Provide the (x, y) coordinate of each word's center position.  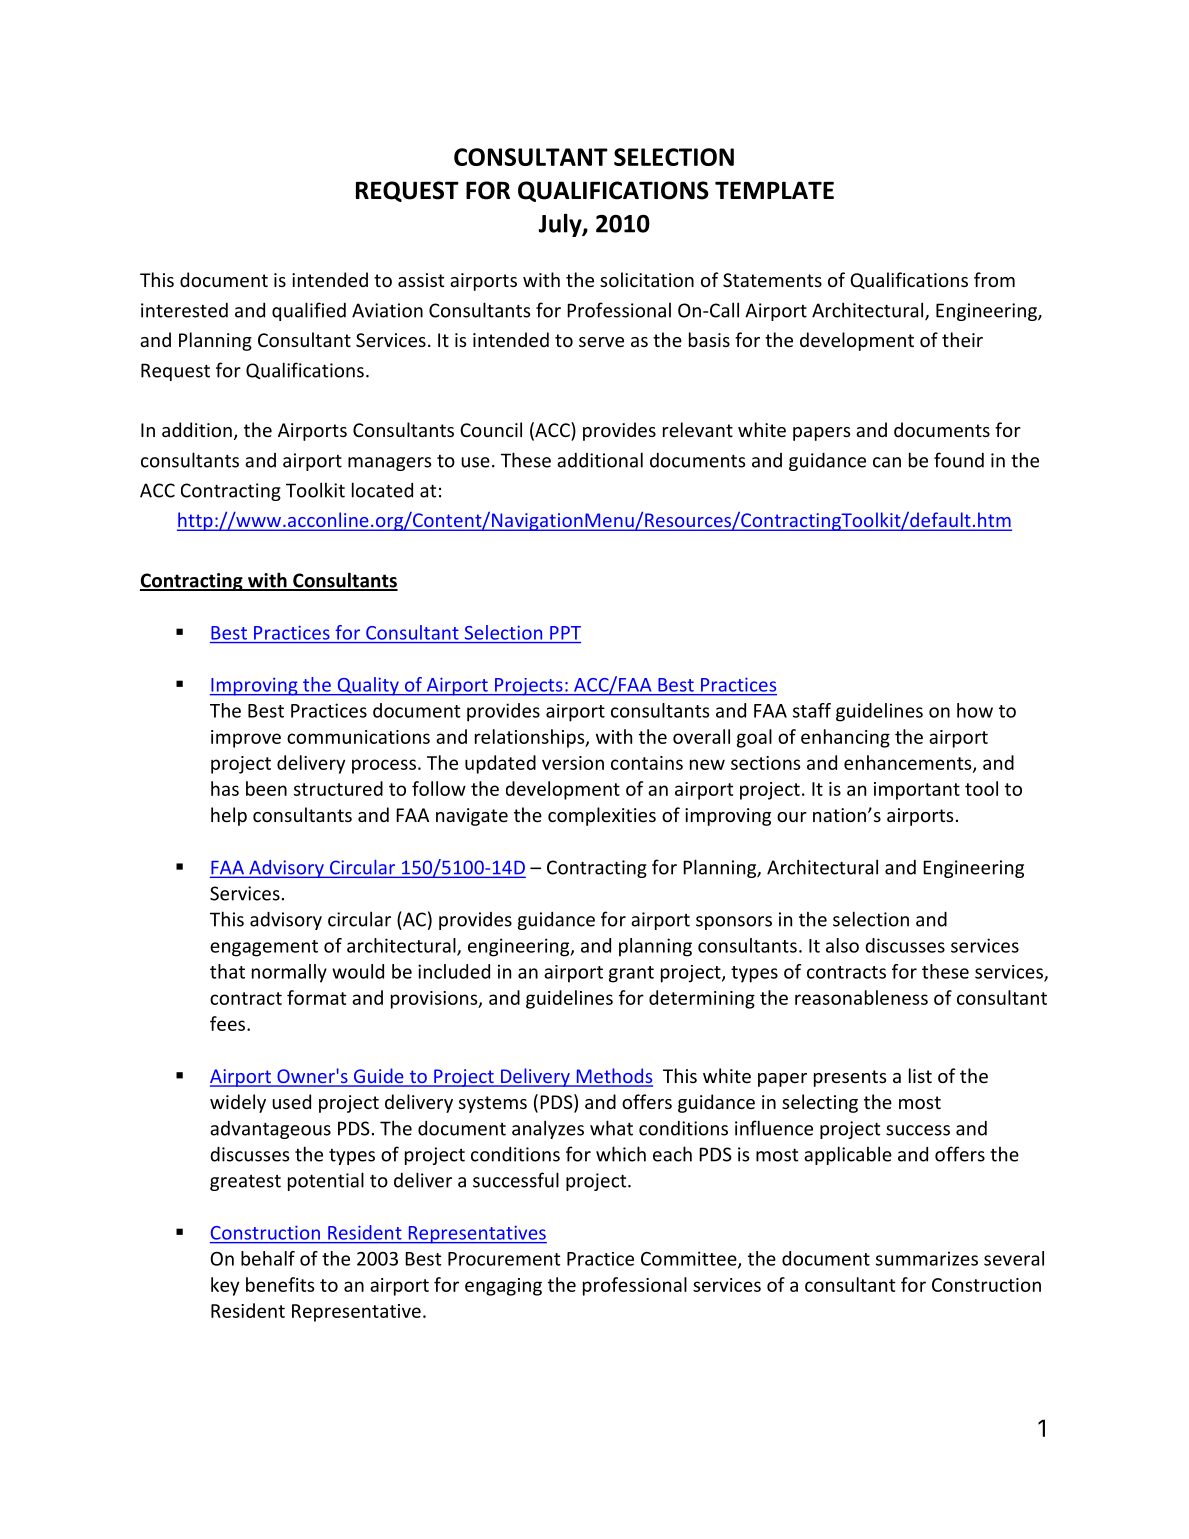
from (994, 279)
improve (246, 739)
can (887, 462)
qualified (309, 311)
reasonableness (861, 997)
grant (631, 974)
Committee (690, 1259)
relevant (698, 429)
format (316, 997)
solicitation (647, 279)
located (382, 490)
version (573, 763)
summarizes (927, 1258)
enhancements (909, 763)
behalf (268, 1258)
